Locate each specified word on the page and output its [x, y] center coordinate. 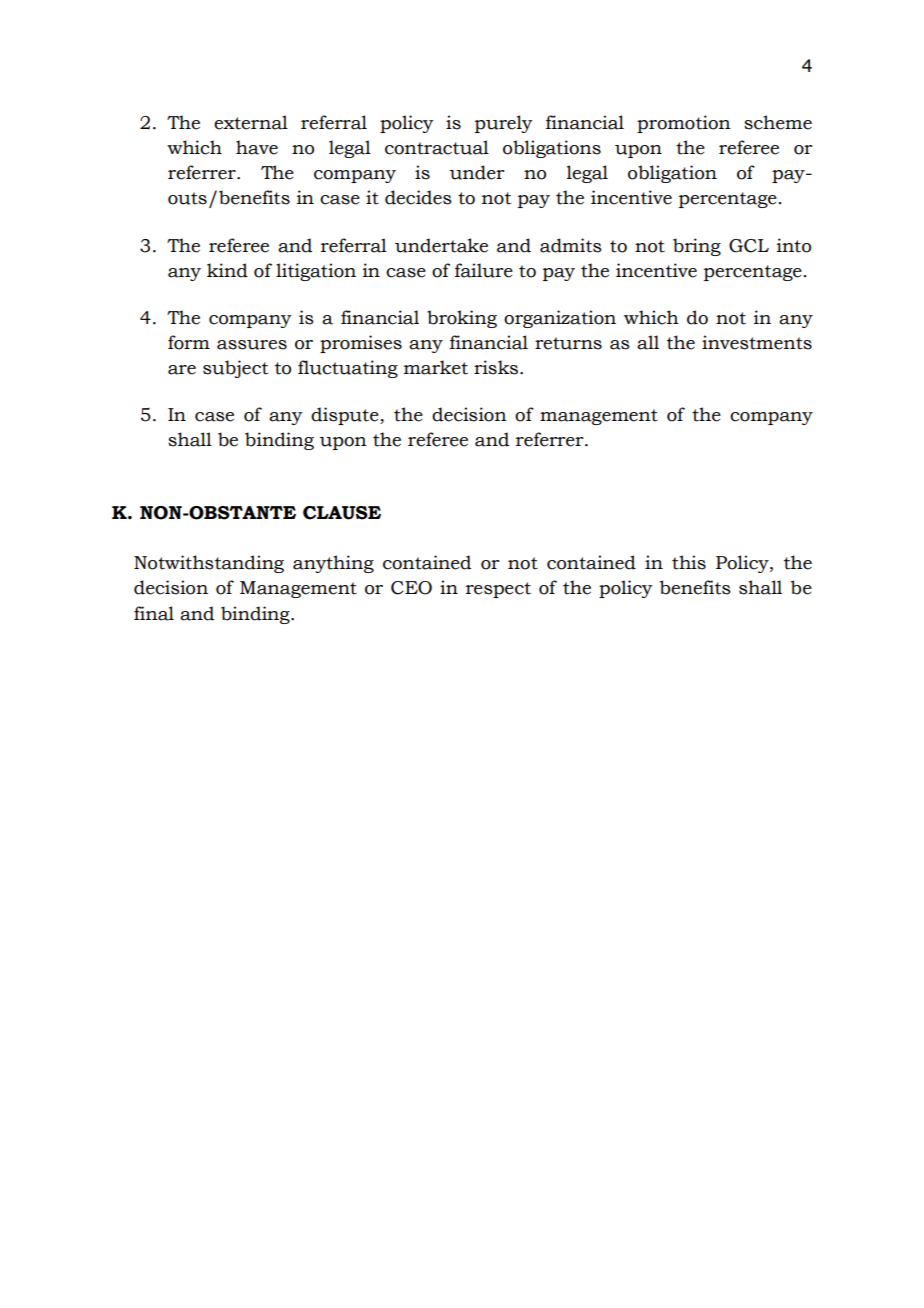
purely [503, 124]
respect [498, 590]
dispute [346, 416]
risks [496, 367]
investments [757, 342]
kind [227, 270]
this [689, 562]
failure [484, 270]
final [154, 613]
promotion [684, 124]
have [257, 147]
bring [697, 247]
